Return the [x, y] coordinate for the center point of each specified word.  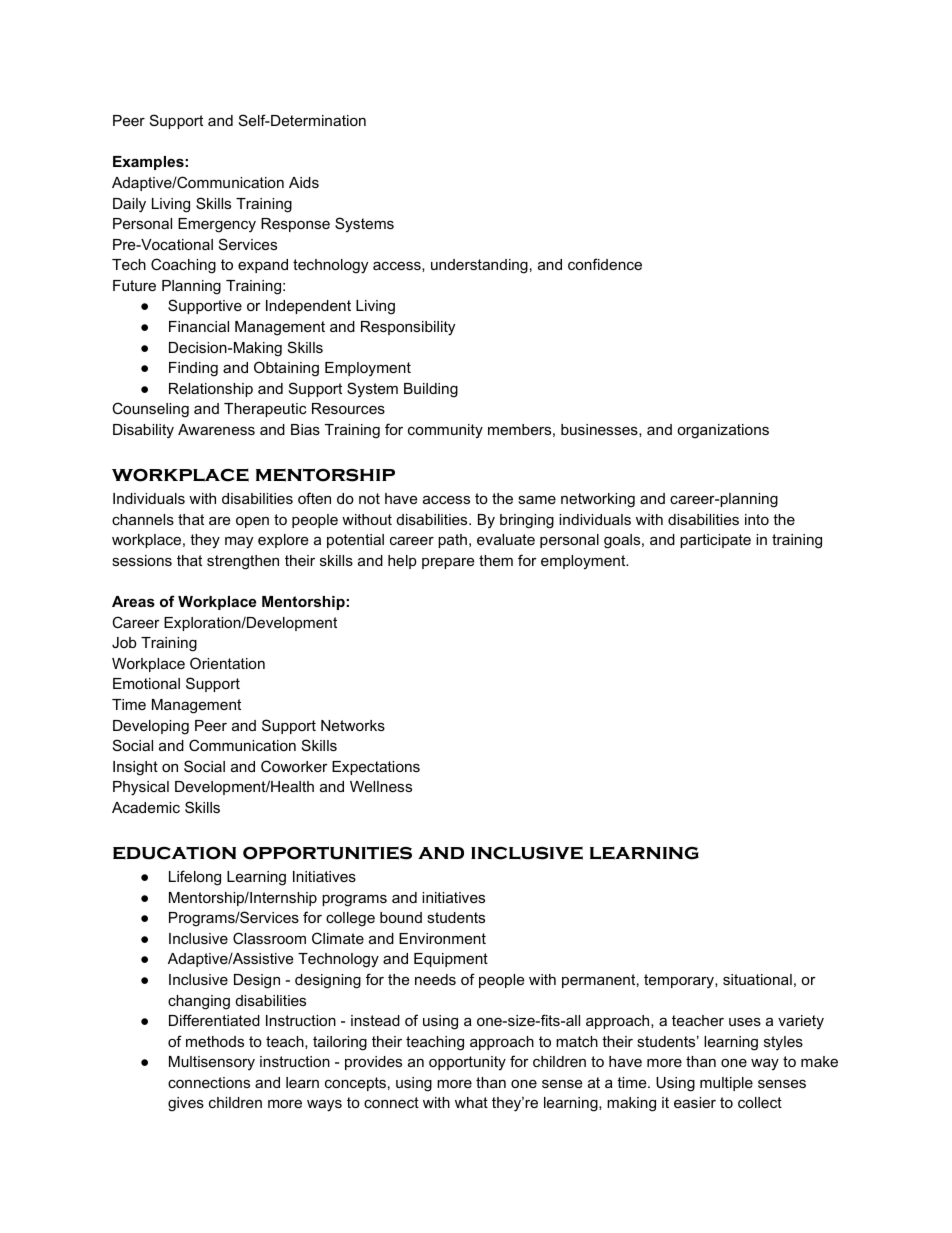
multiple [726, 1084]
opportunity [467, 1063]
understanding [479, 266]
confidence [605, 264]
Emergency [217, 225]
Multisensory [212, 1063]
